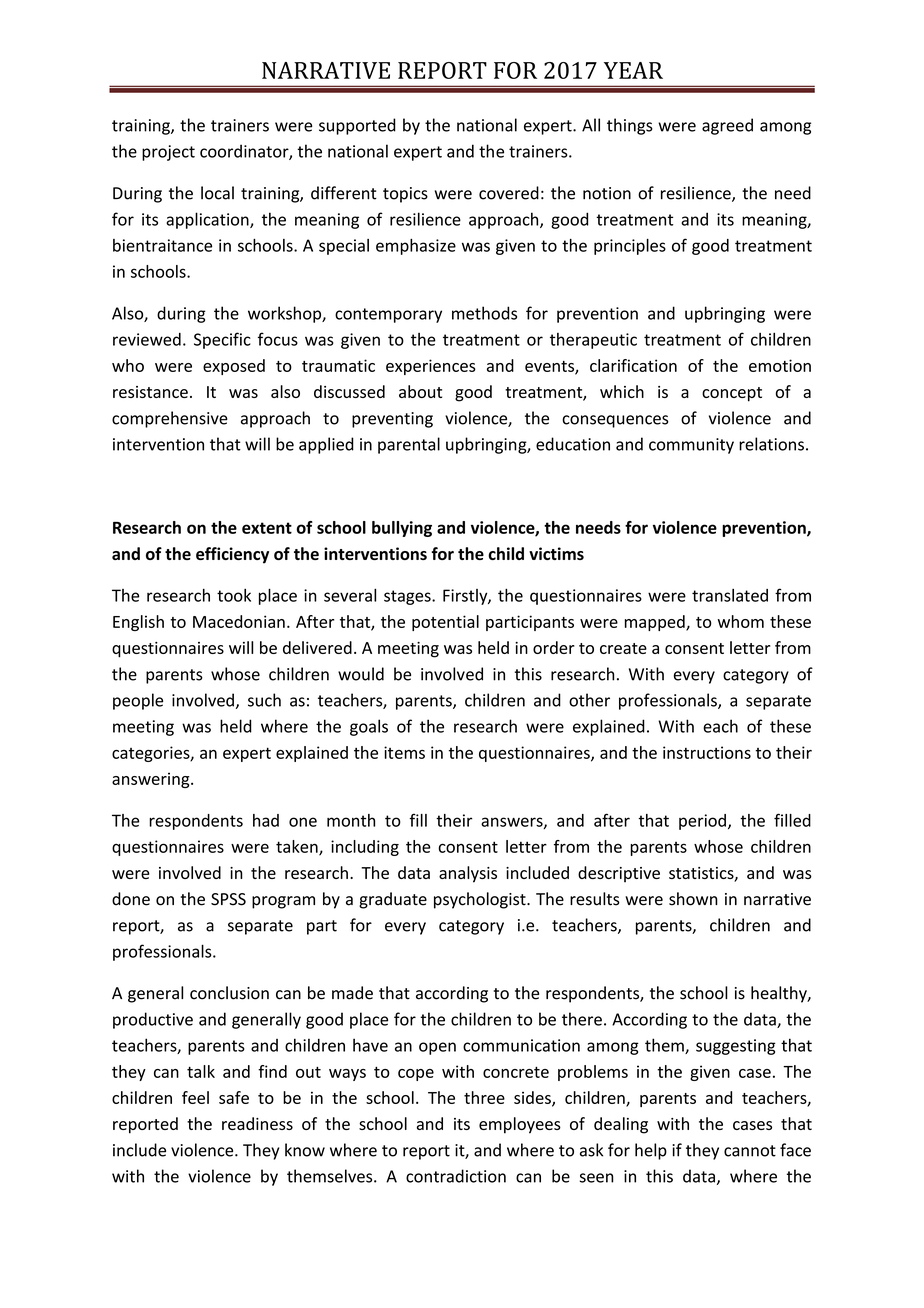 This document has width=924, height=1308. Describe the element at coordinates (234, 367) in the document. I see `exposed` at that location.
